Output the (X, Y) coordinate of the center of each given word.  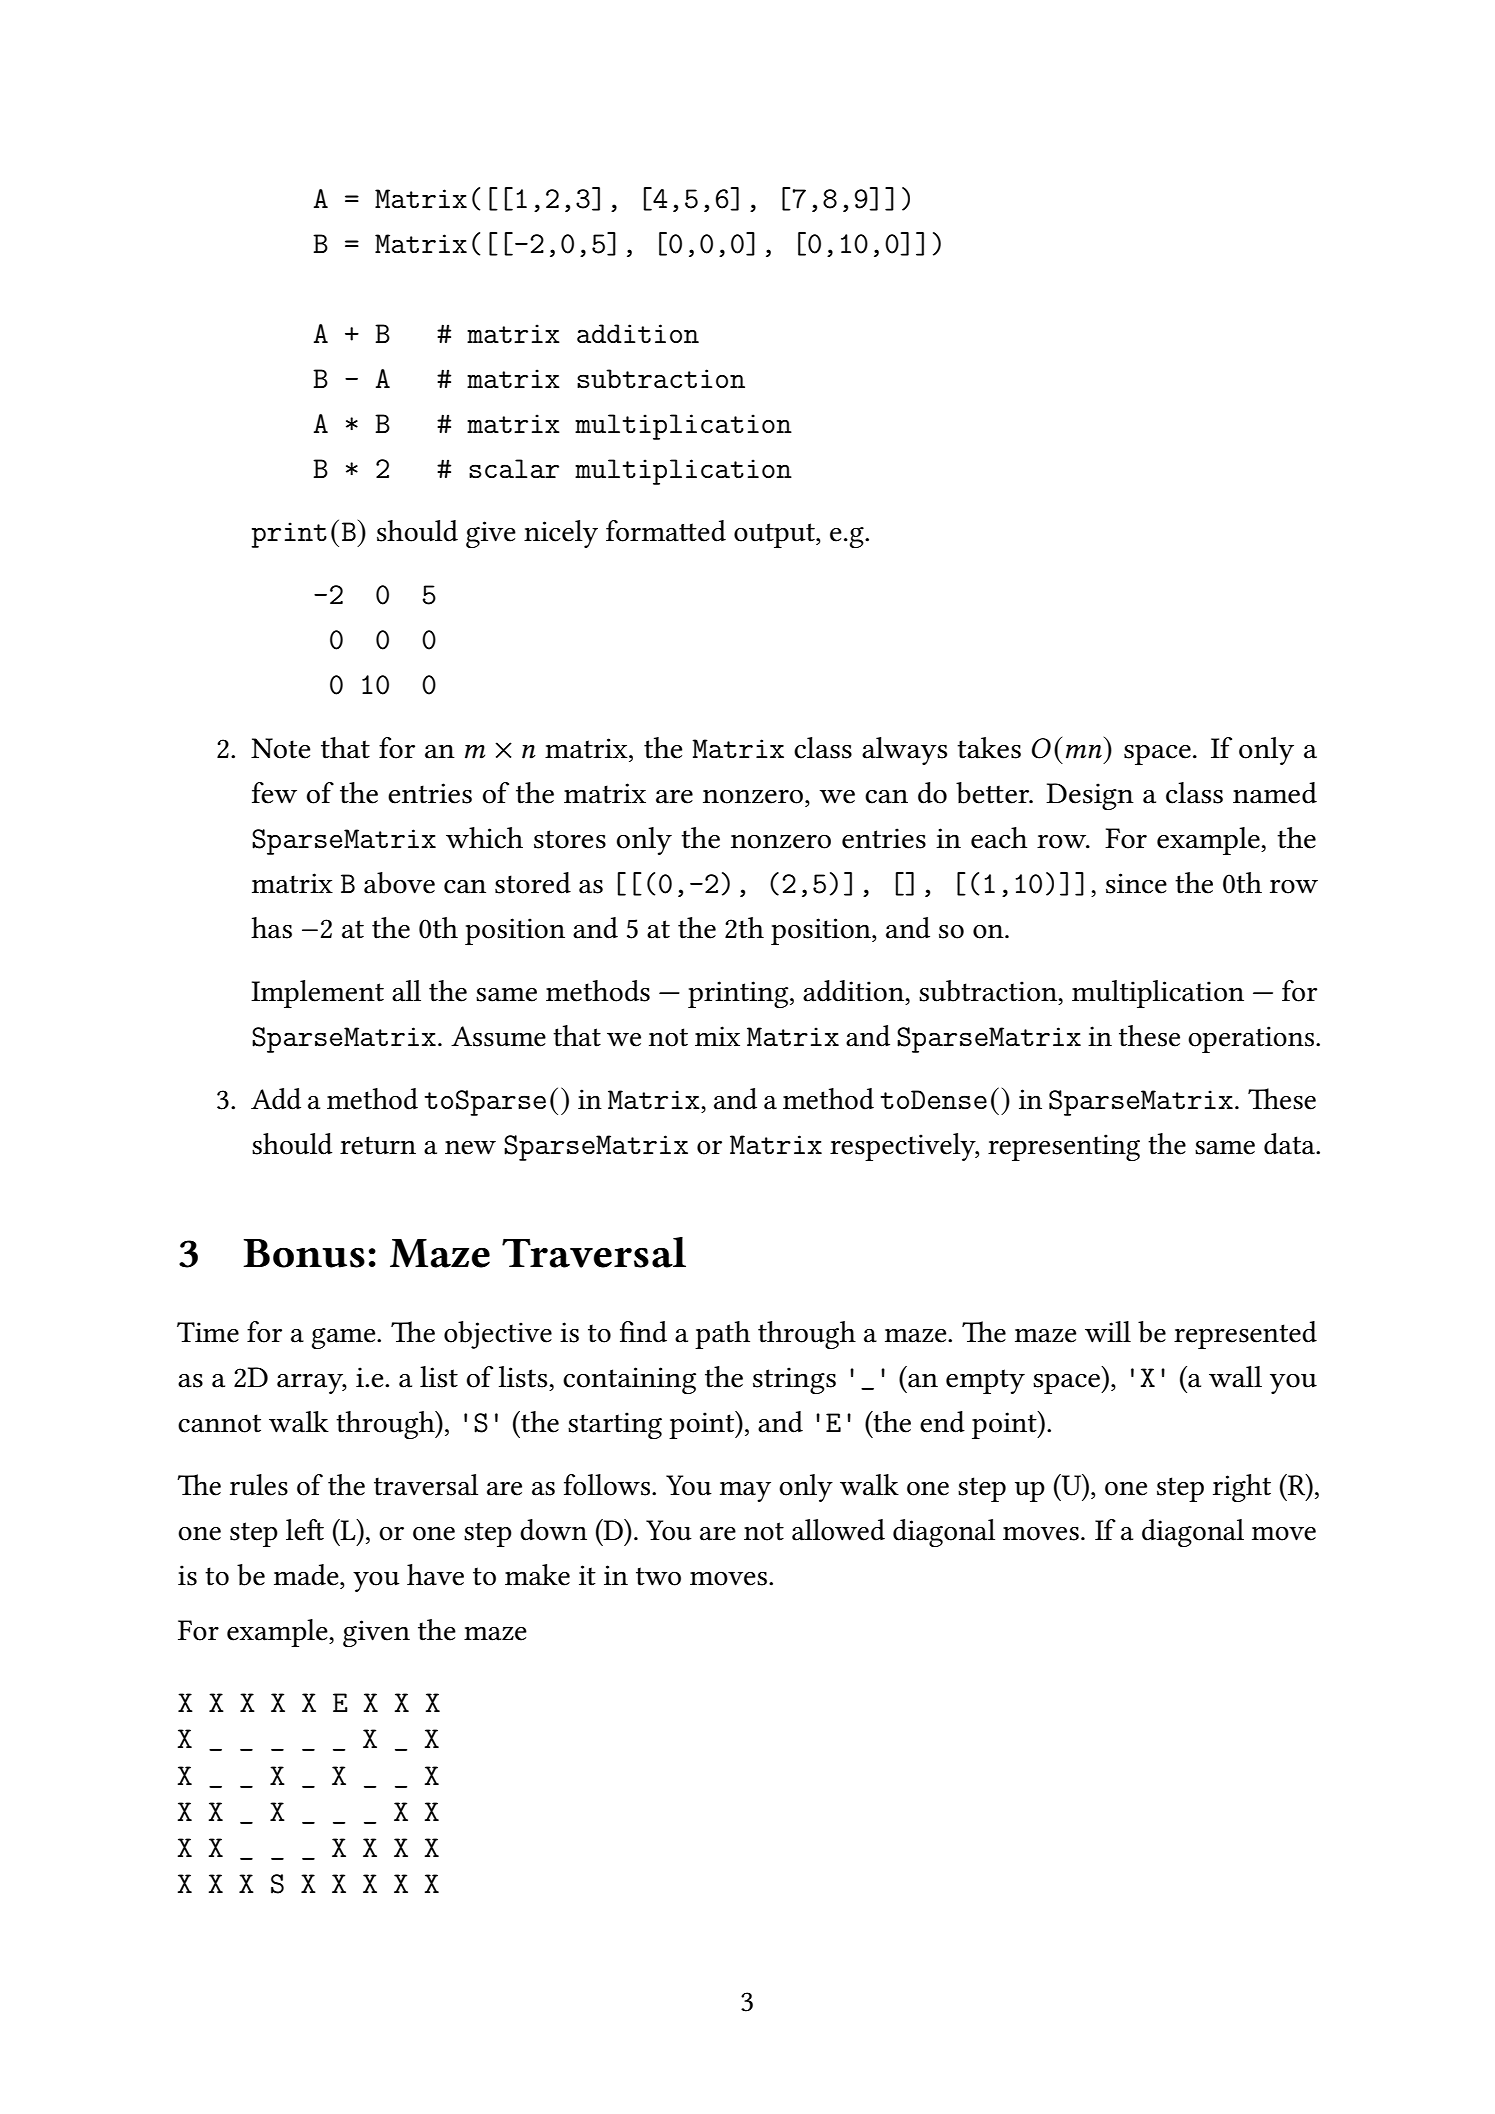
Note (281, 748)
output (775, 535)
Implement (317, 994)
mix (717, 1036)
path (722, 1335)
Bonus (304, 1253)
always (904, 751)
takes (989, 748)
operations (1251, 1039)
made (307, 1575)
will (1108, 1332)
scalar (514, 469)
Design (1090, 796)
